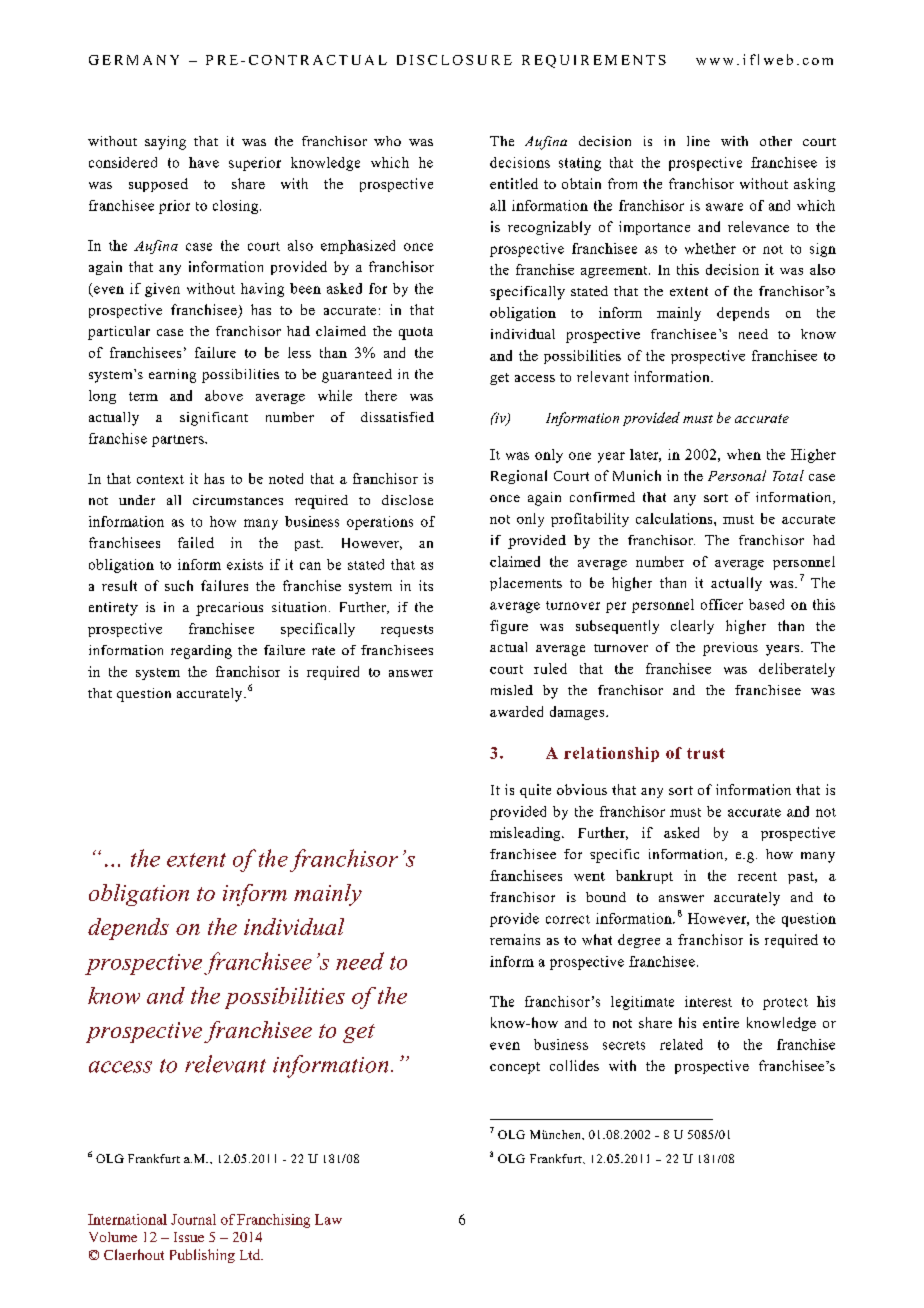 The width and height of the image is (924, 1308). Describe the element at coordinates (328, 1219) in the image. I see `Law` at that location.
